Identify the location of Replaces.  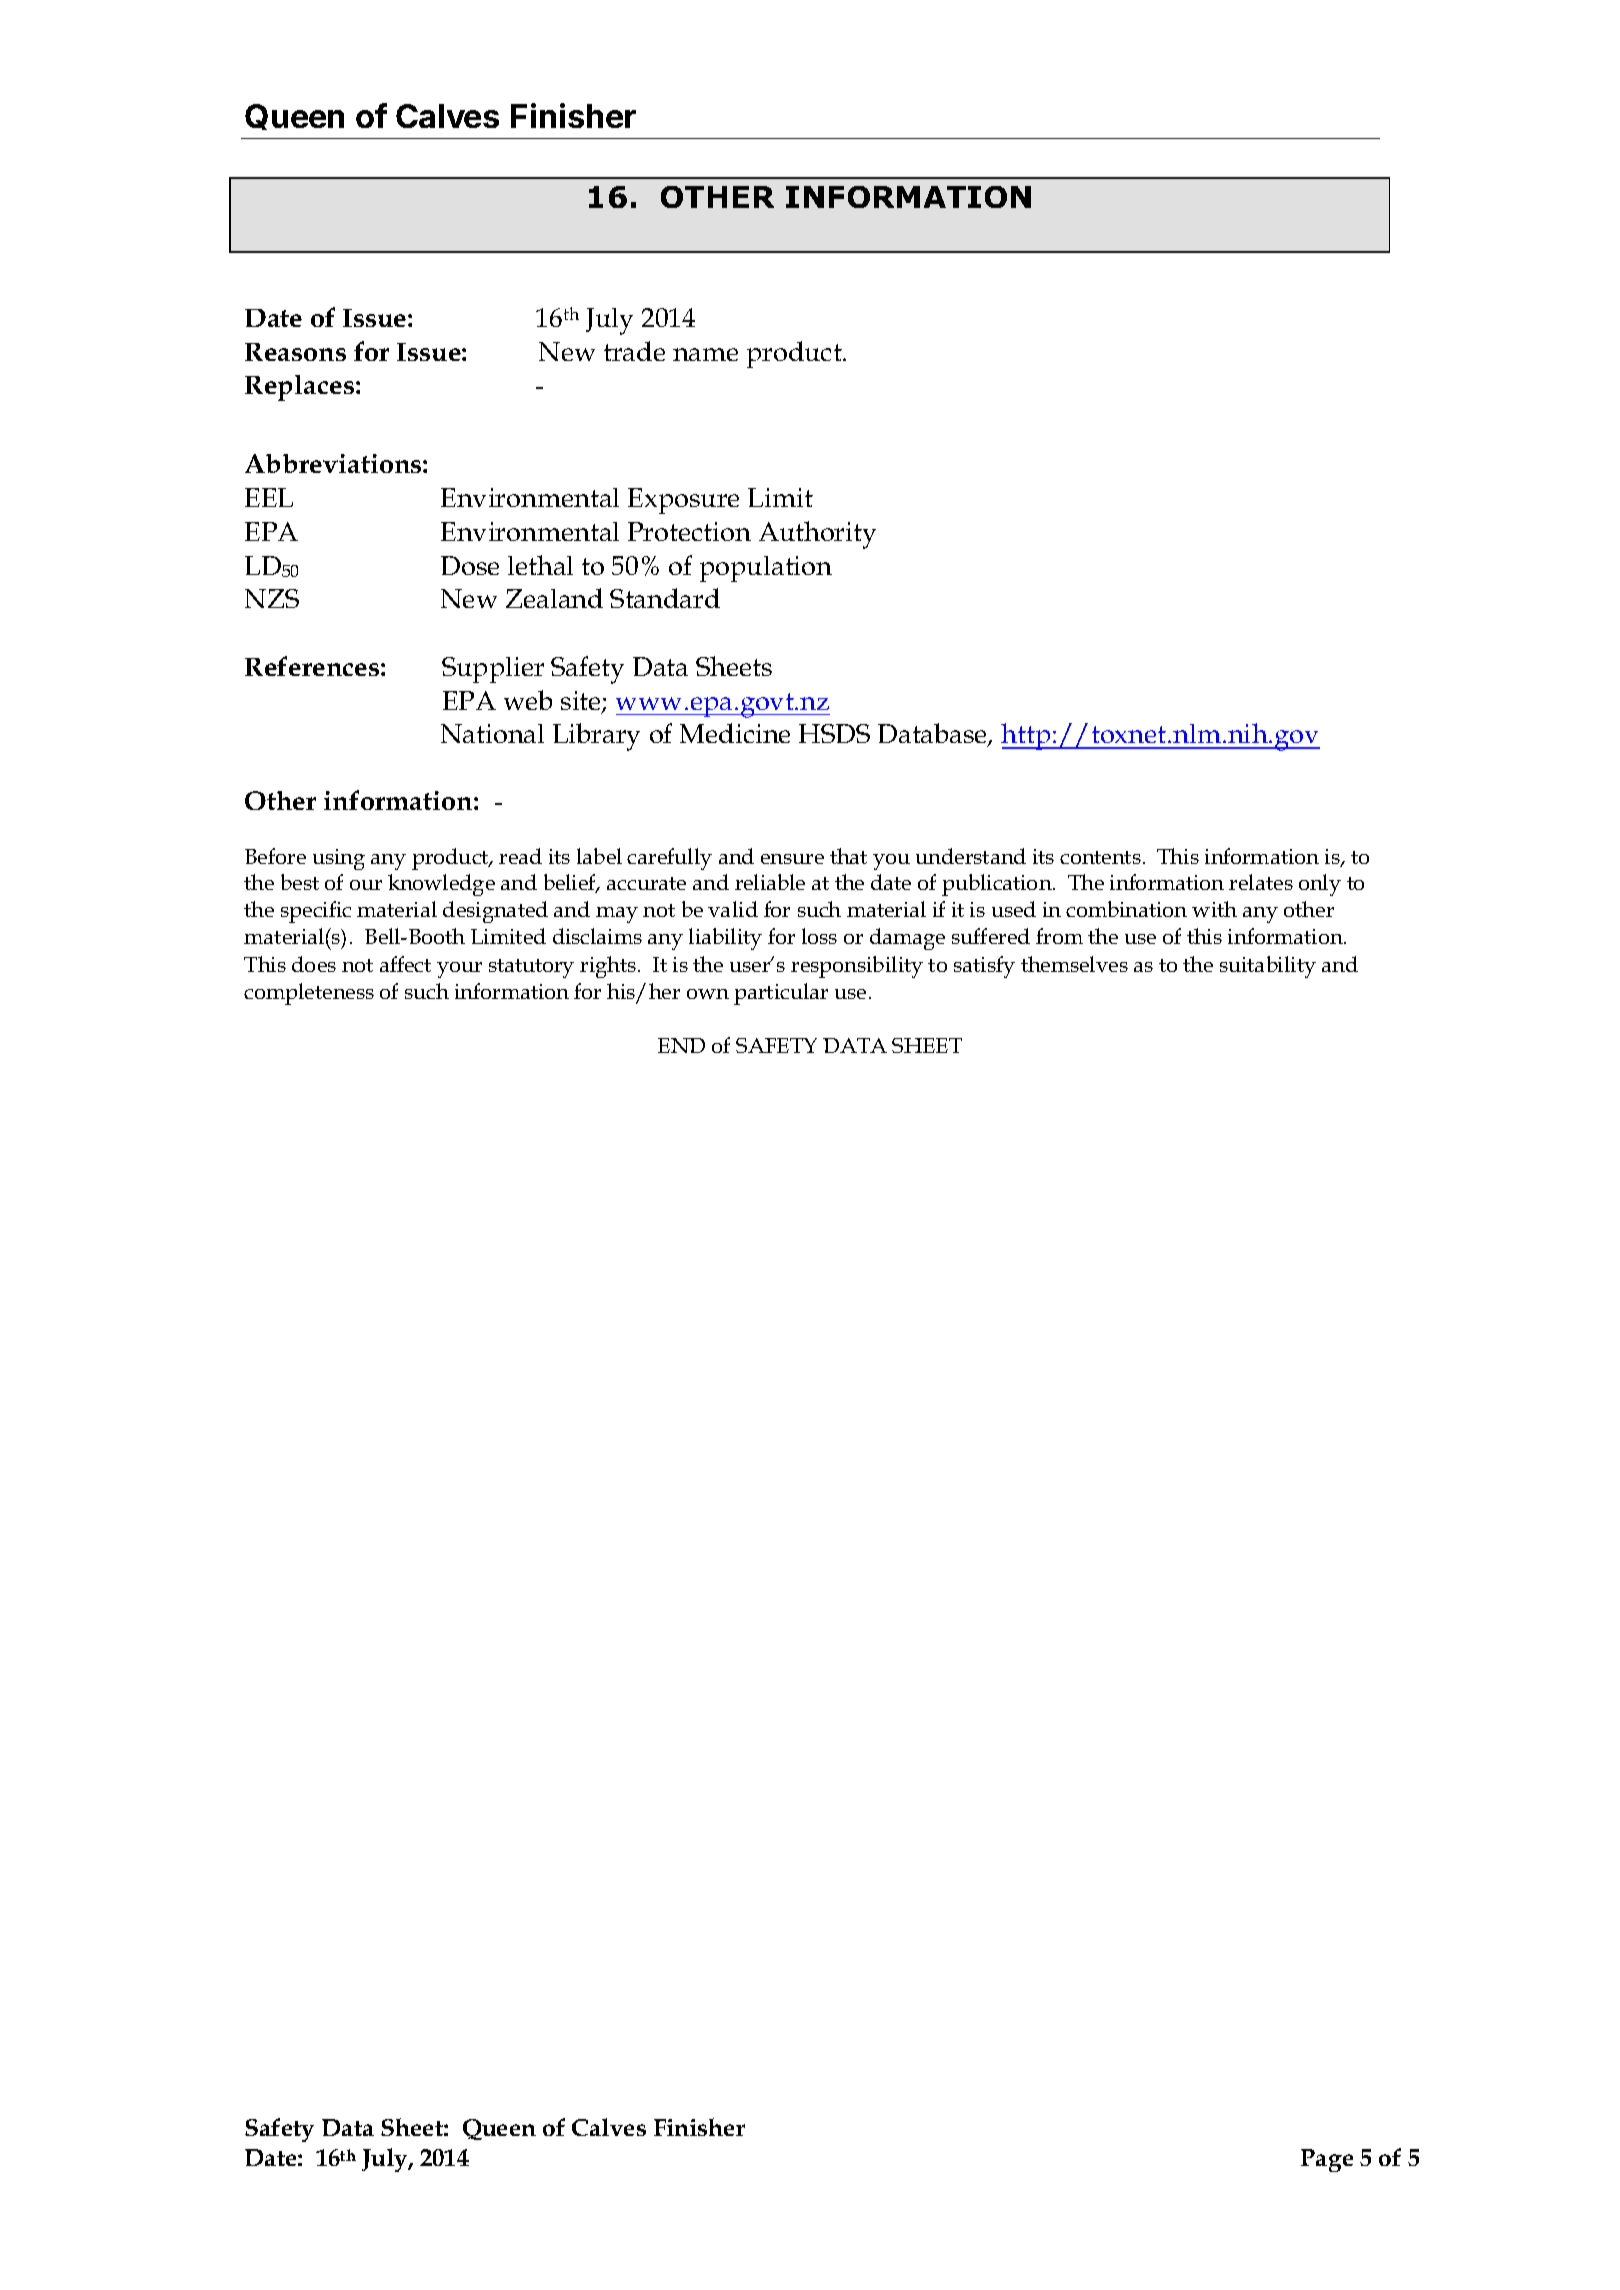
(299, 388).
